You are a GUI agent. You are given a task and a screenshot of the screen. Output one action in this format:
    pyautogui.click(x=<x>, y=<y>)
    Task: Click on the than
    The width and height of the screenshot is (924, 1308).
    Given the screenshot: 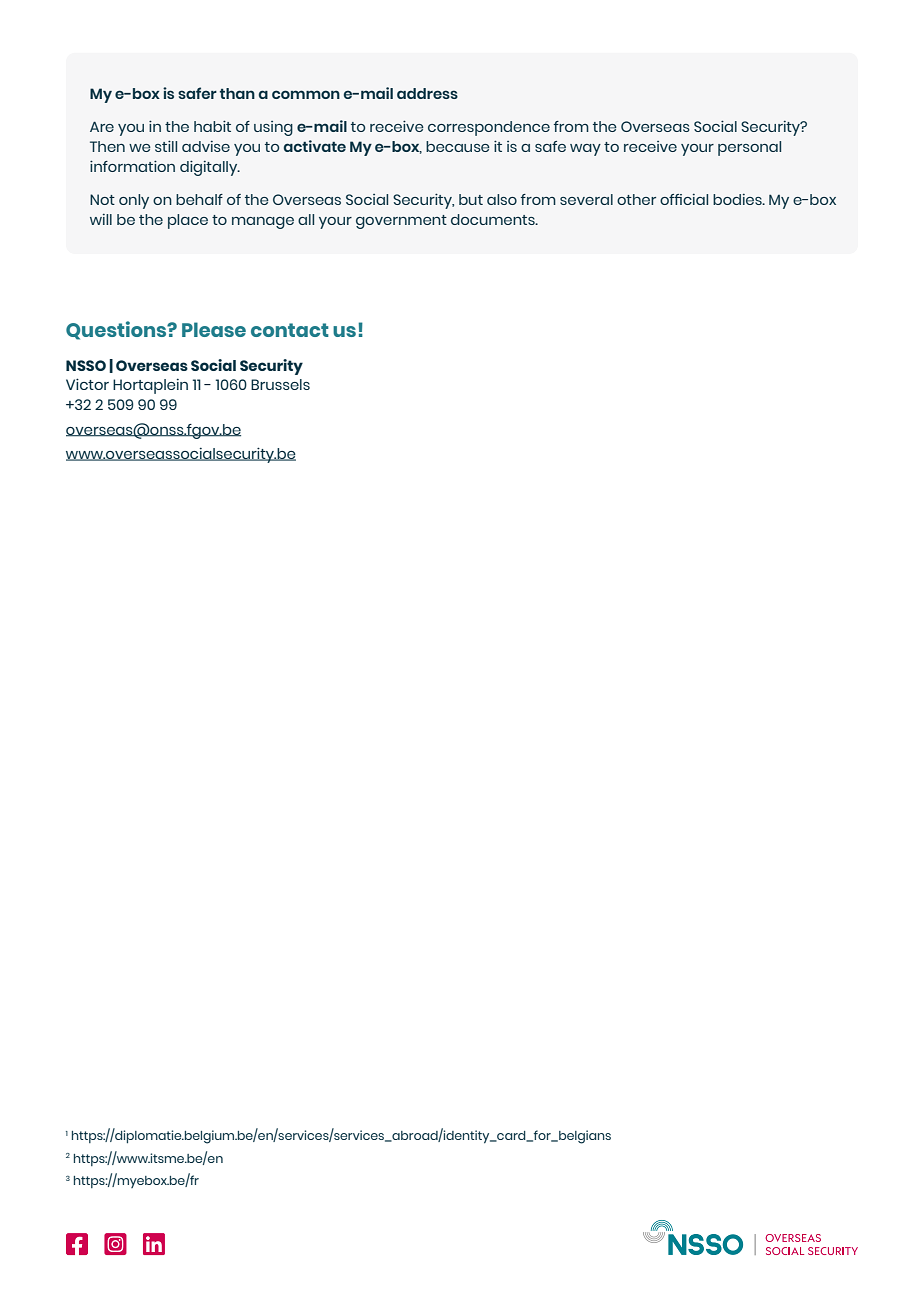 What is the action you would take?
    pyautogui.click(x=237, y=93)
